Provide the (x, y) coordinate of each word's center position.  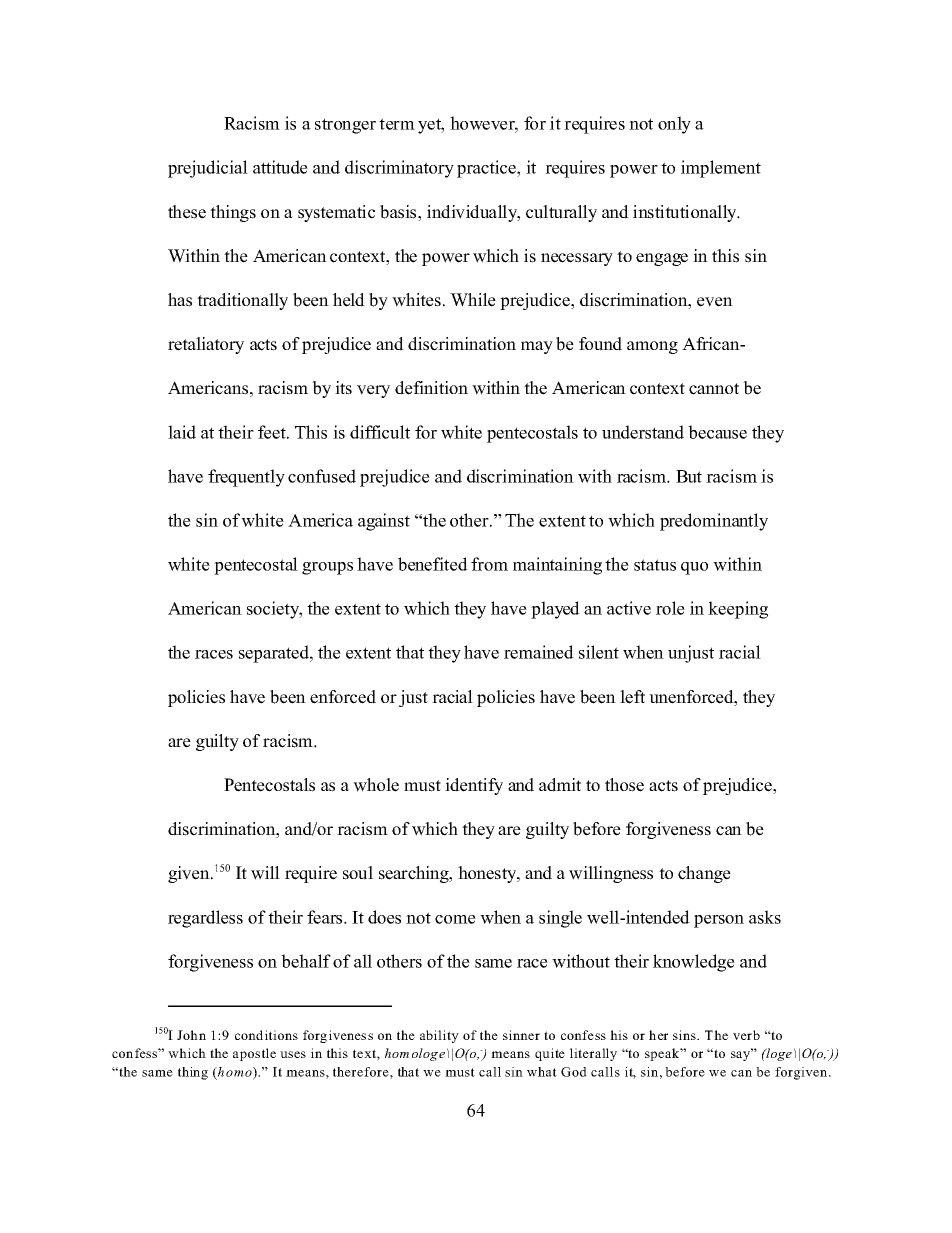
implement (721, 169)
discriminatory (399, 169)
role (670, 608)
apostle (254, 1054)
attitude (280, 167)
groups (327, 568)
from (489, 564)
